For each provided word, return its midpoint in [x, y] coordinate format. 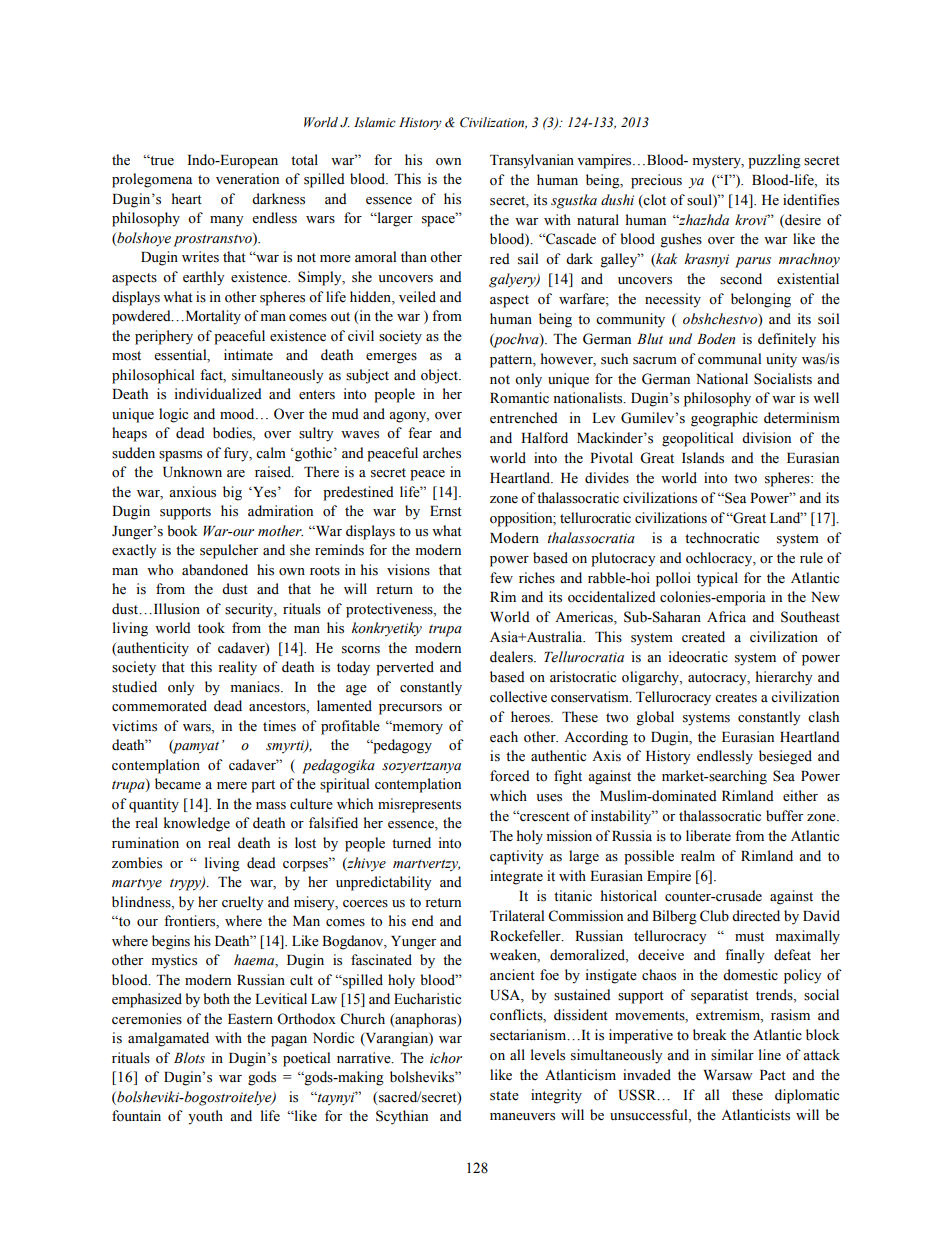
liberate [708, 835]
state [504, 1096]
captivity [517, 857]
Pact [773, 1075]
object [440, 376]
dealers [512, 657]
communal [729, 359]
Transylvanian [532, 161]
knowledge [197, 824]
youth [205, 1117]
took [211, 628]
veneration [247, 179]
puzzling [774, 161]
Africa [726, 616]
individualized [218, 393]
